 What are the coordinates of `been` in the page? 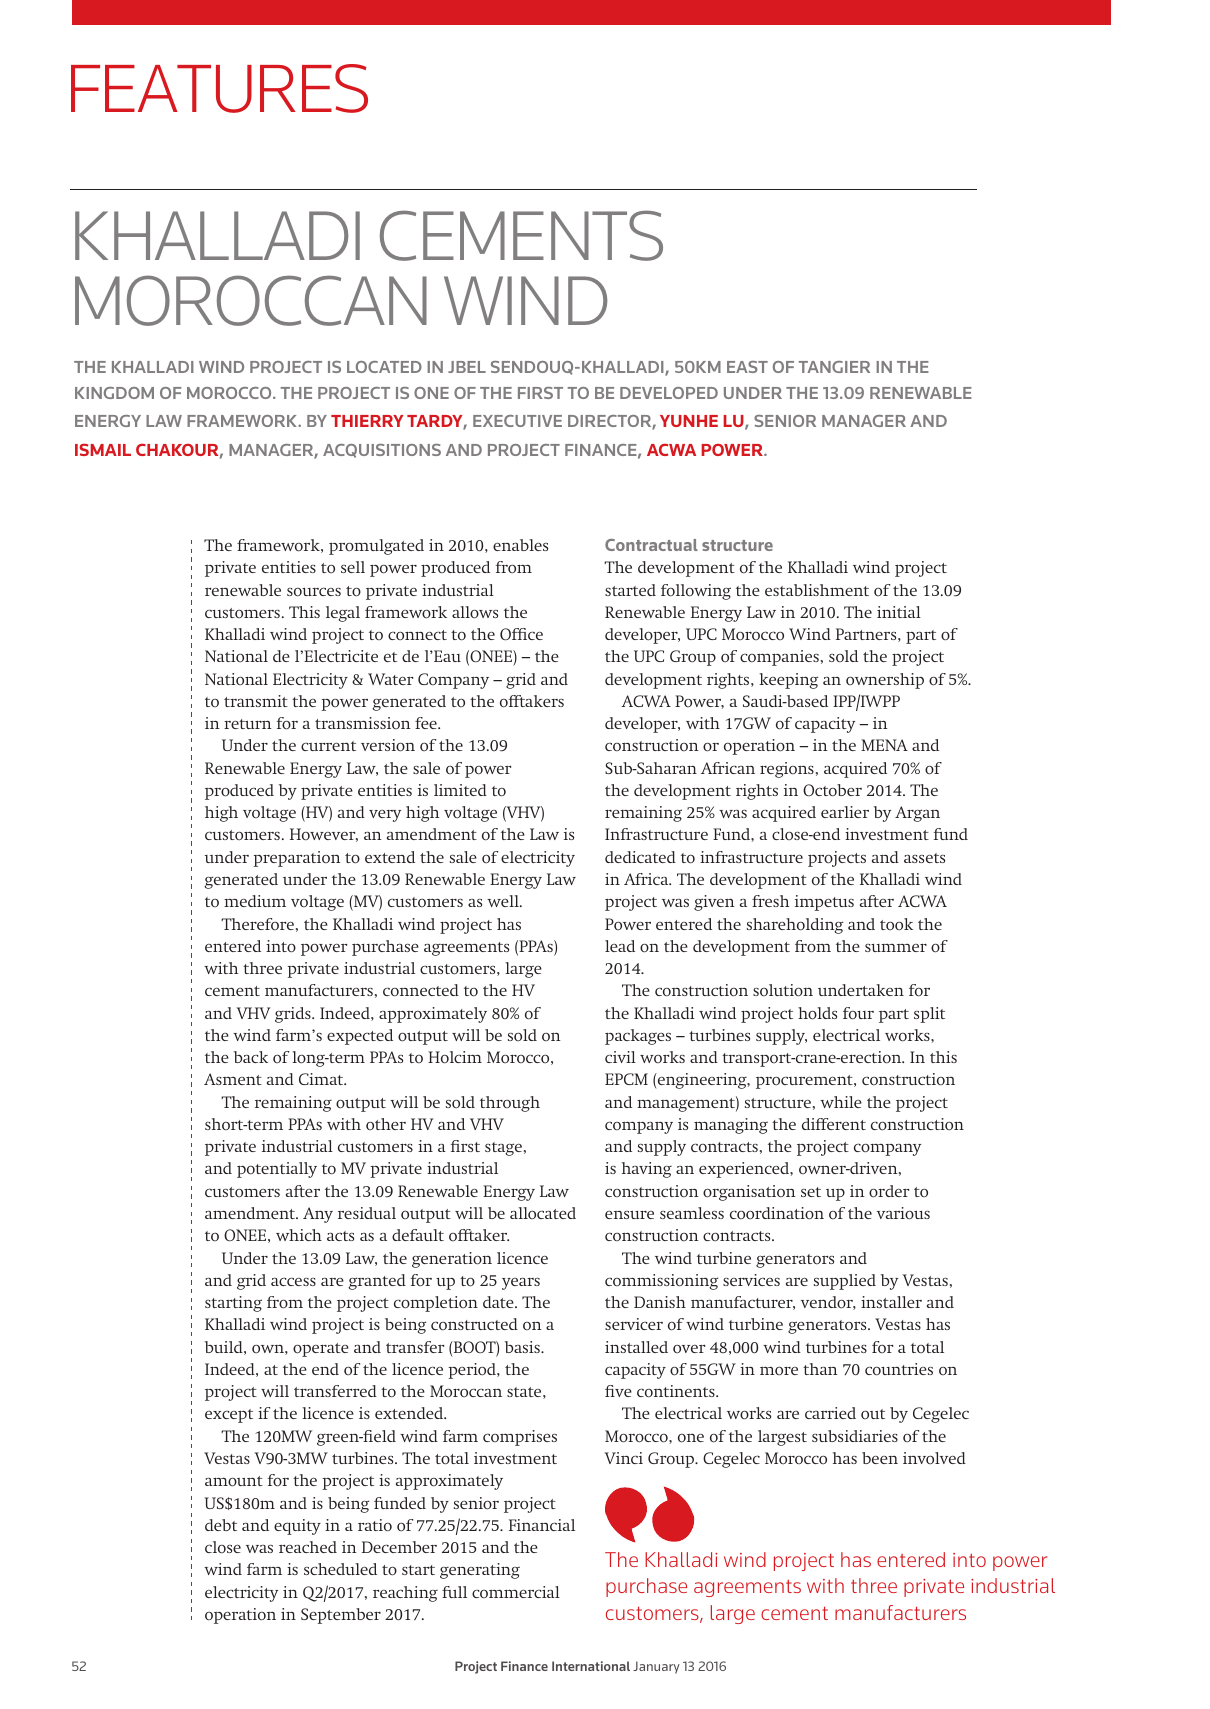 It's located at (880, 1458).
